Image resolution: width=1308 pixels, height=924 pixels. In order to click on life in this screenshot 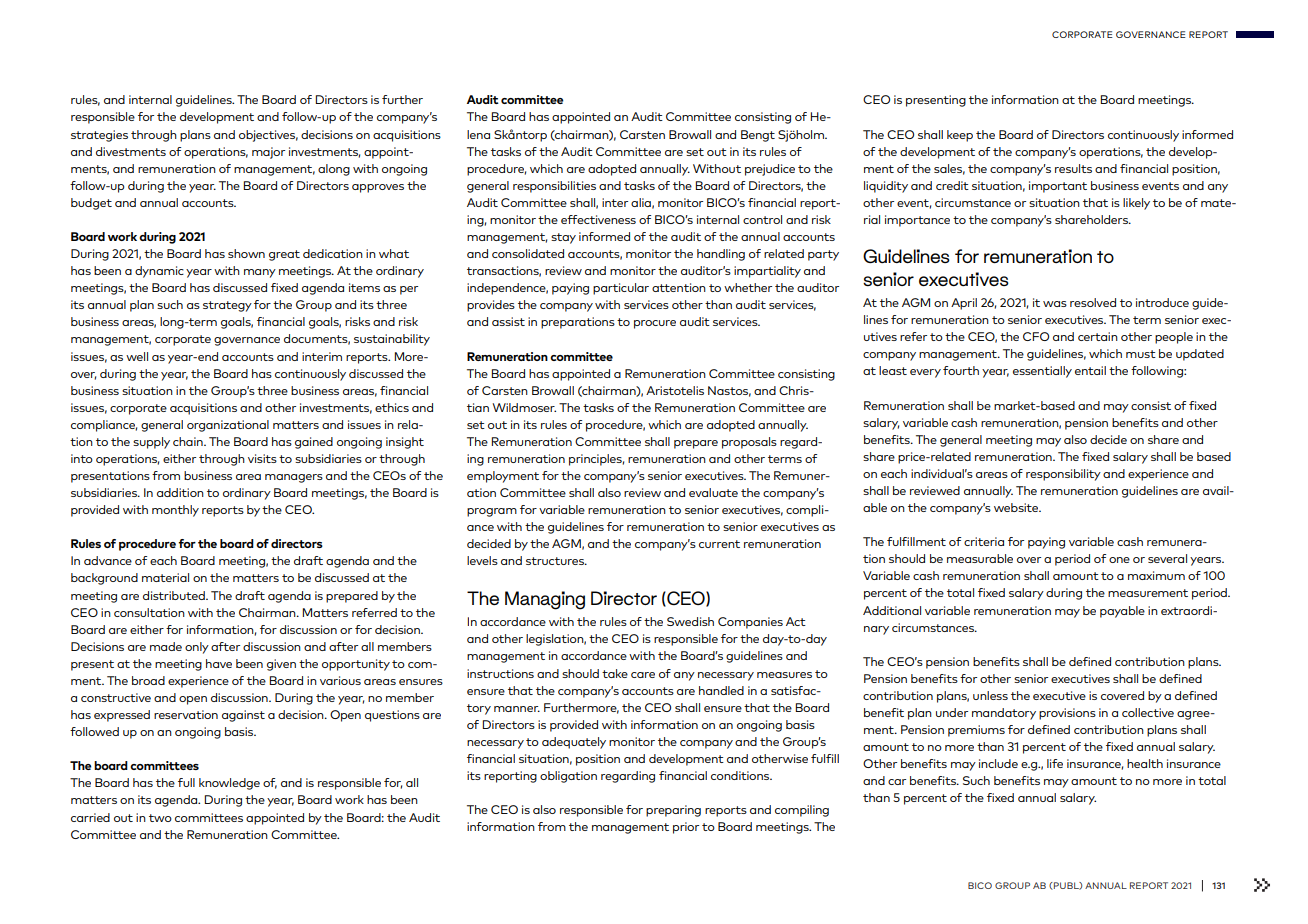, I will do `click(1055, 763)`.
